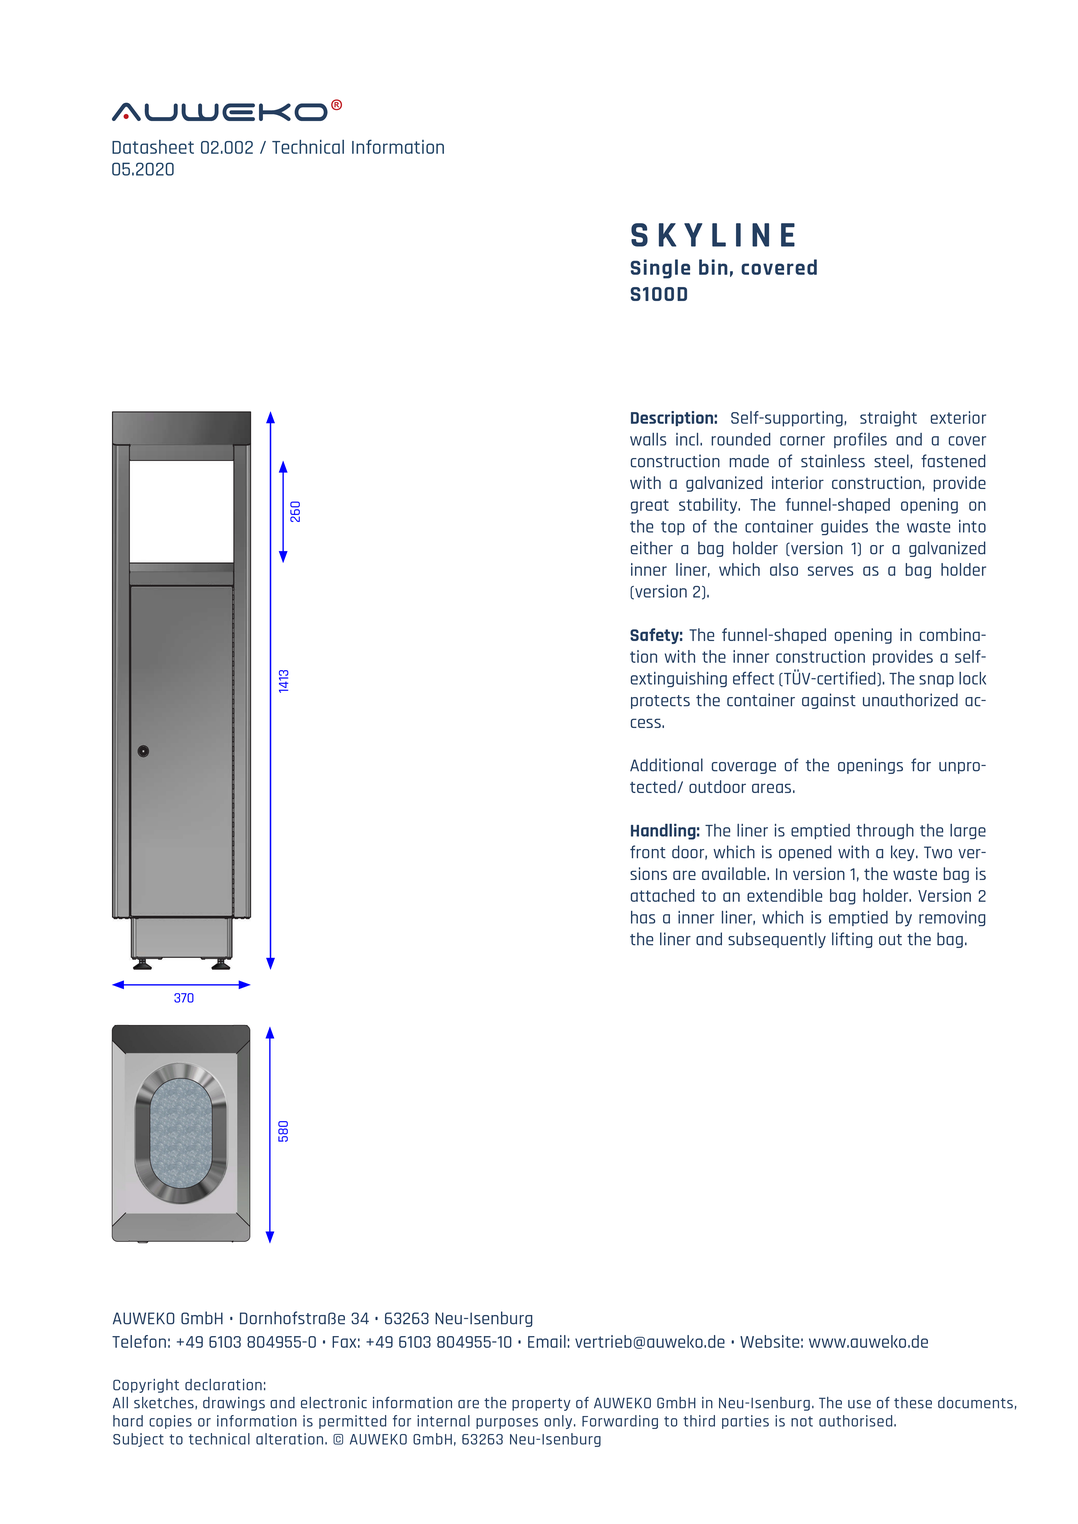  I want to click on SKYLINE, so click(713, 235).
